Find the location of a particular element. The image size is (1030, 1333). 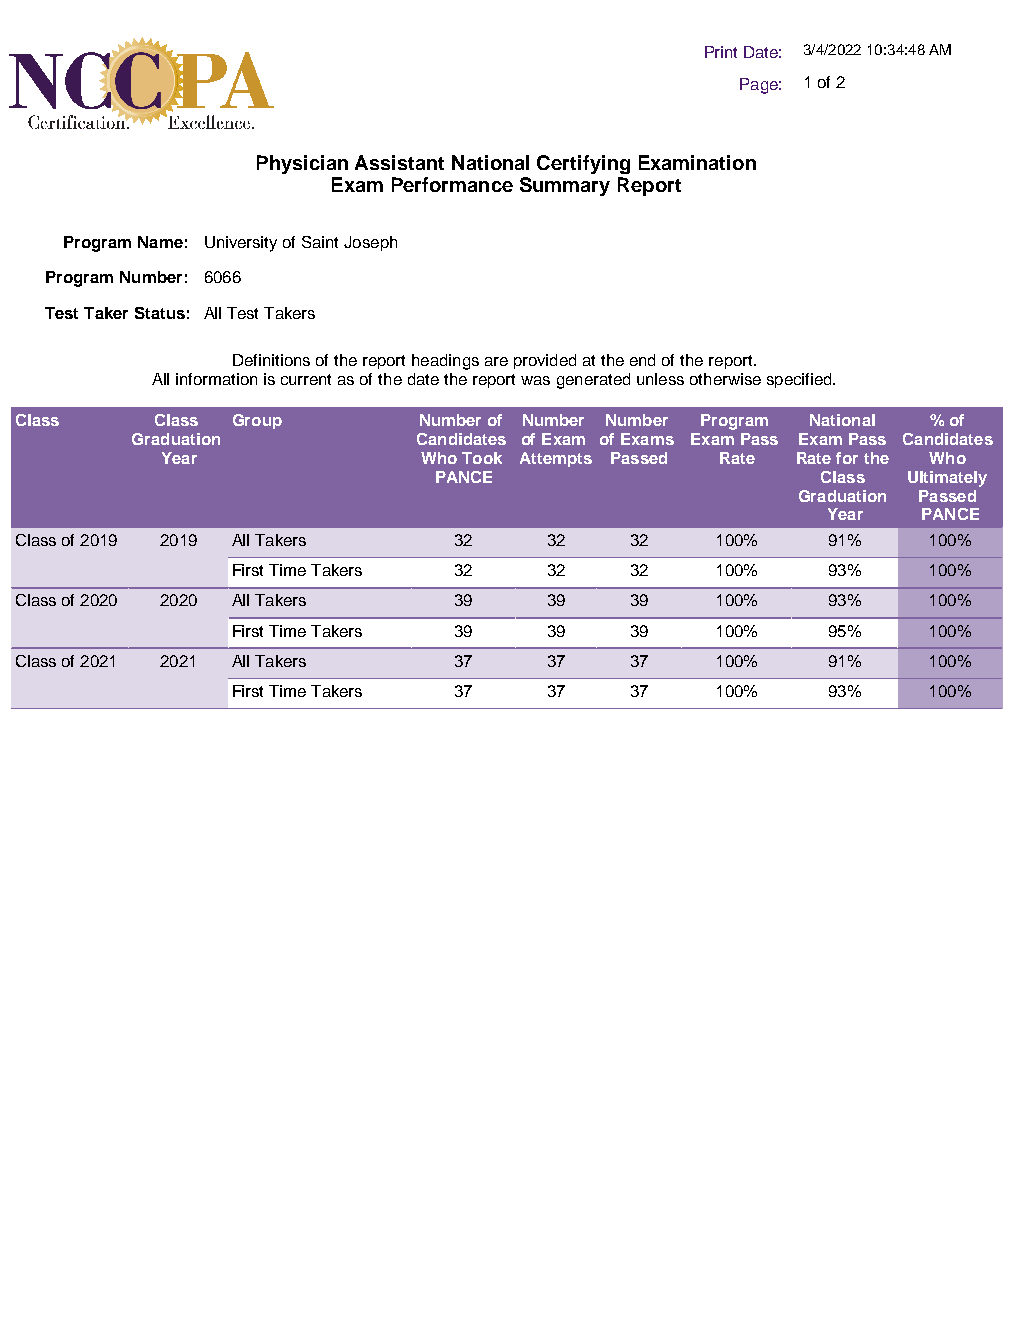

Summary is located at coordinates (565, 186).
